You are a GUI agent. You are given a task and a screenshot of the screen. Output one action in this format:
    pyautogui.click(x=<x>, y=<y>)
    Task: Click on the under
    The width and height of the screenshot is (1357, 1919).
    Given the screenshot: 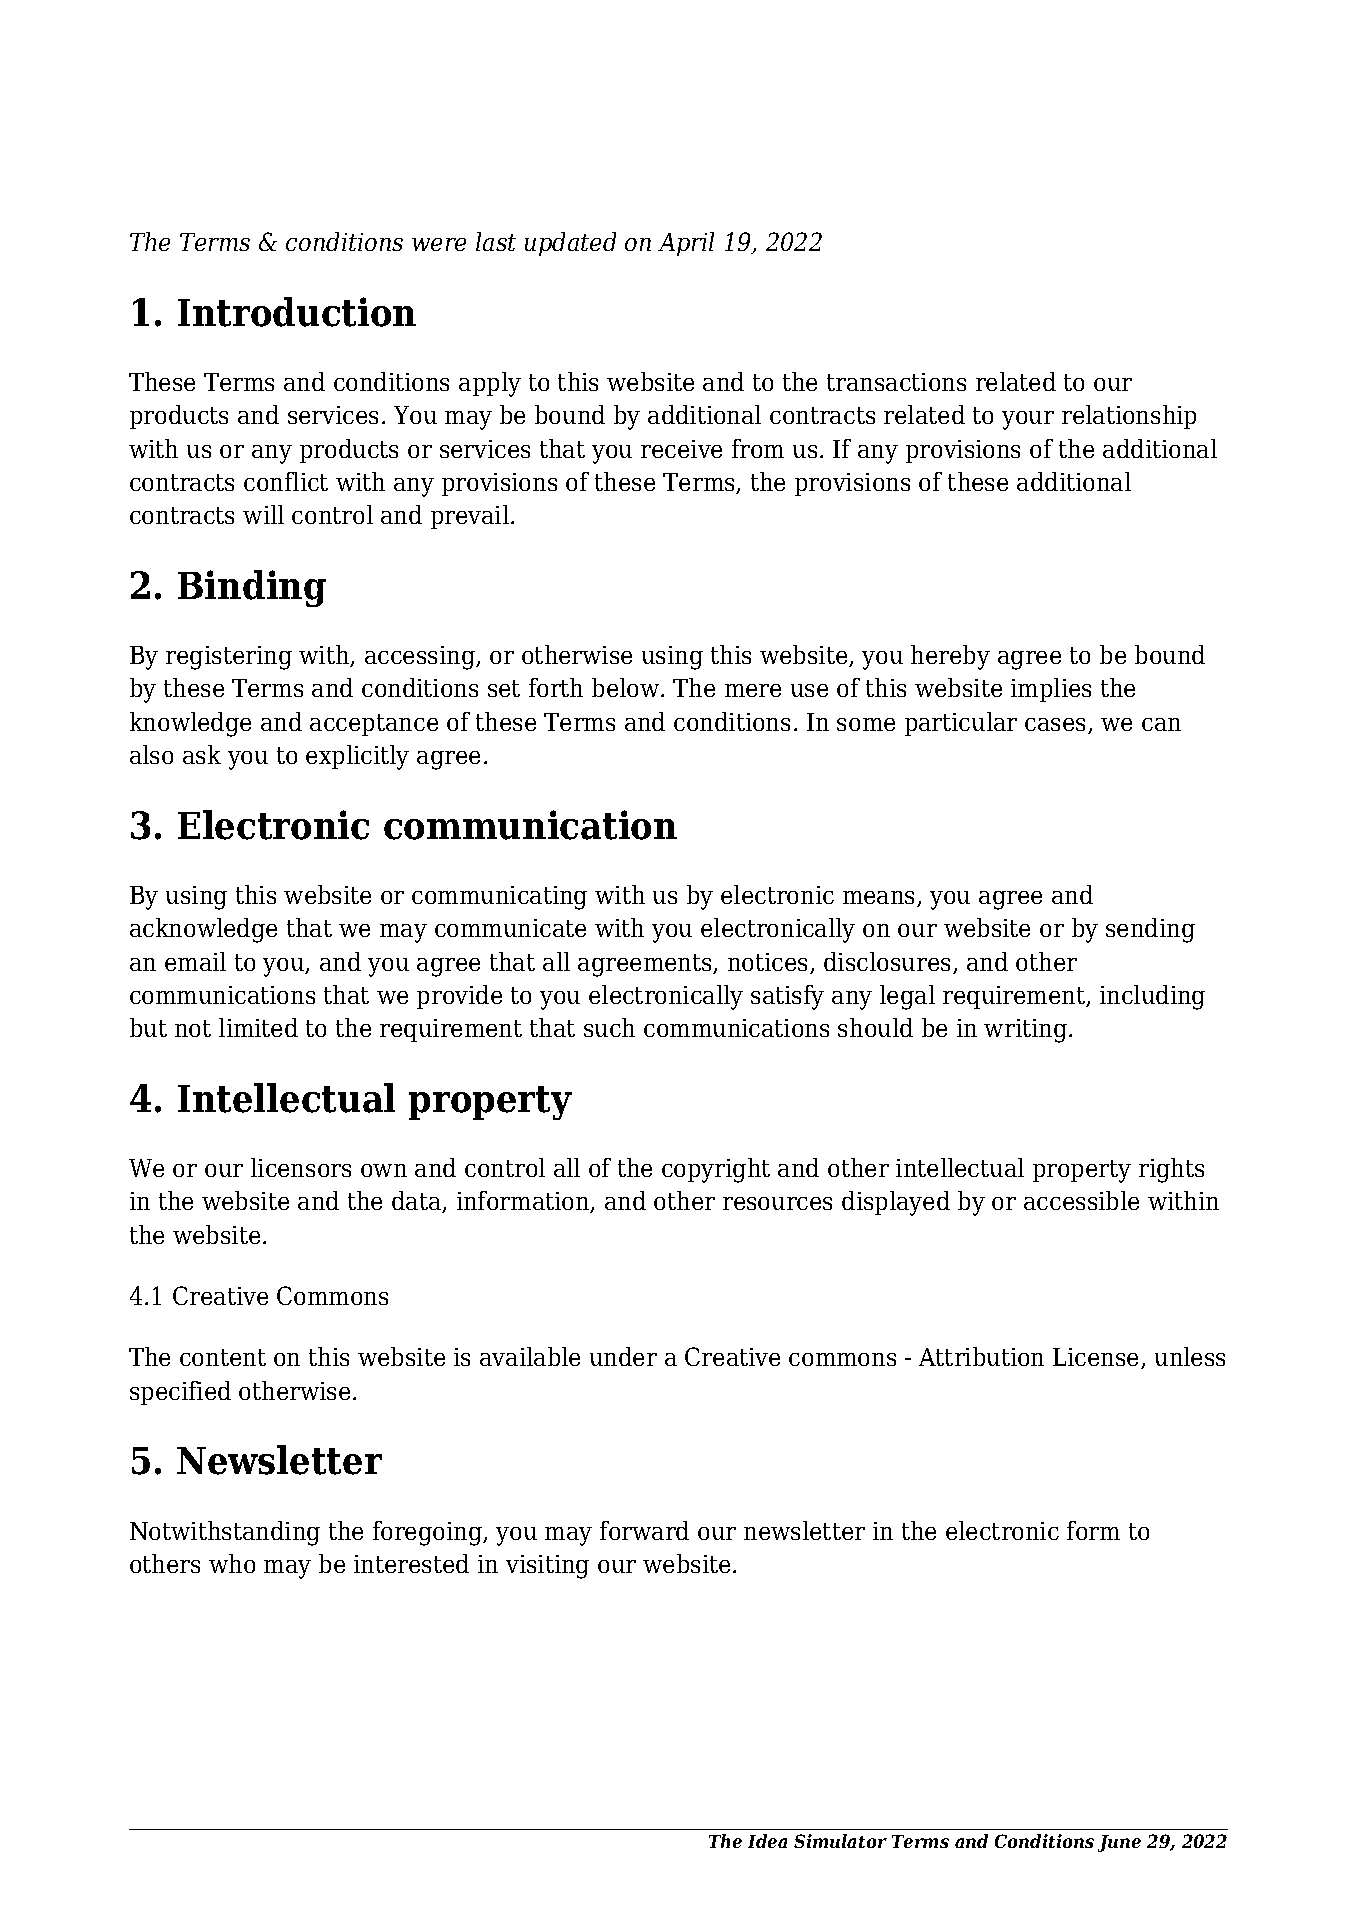 What is the action you would take?
    pyautogui.click(x=623, y=1356)
